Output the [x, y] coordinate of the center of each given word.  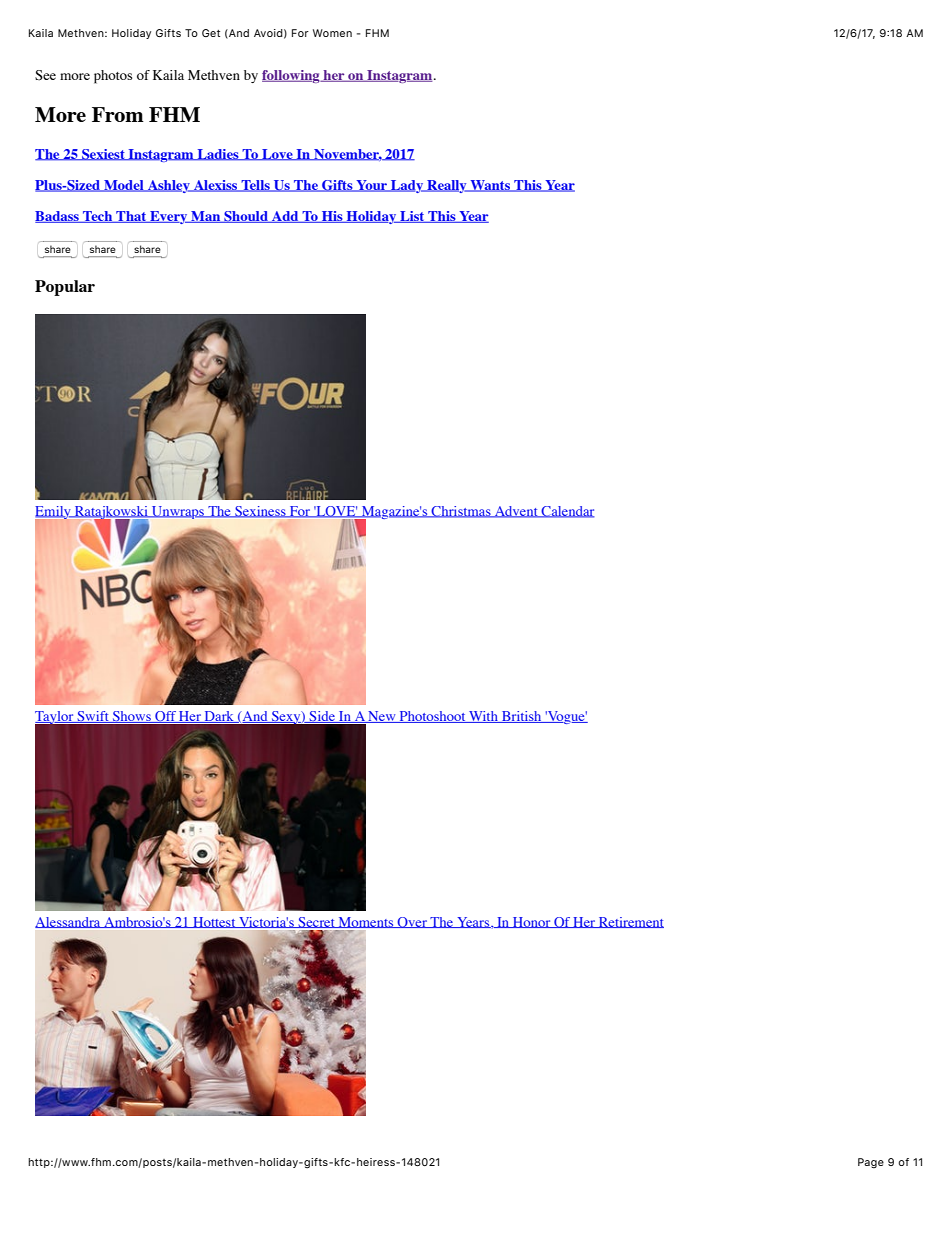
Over [412, 922]
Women [332, 33]
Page [871, 1163]
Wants [490, 186]
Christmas [461, 512]
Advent [516, 512]
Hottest [214, 922]
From [118, 114]
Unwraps [178, 512]
